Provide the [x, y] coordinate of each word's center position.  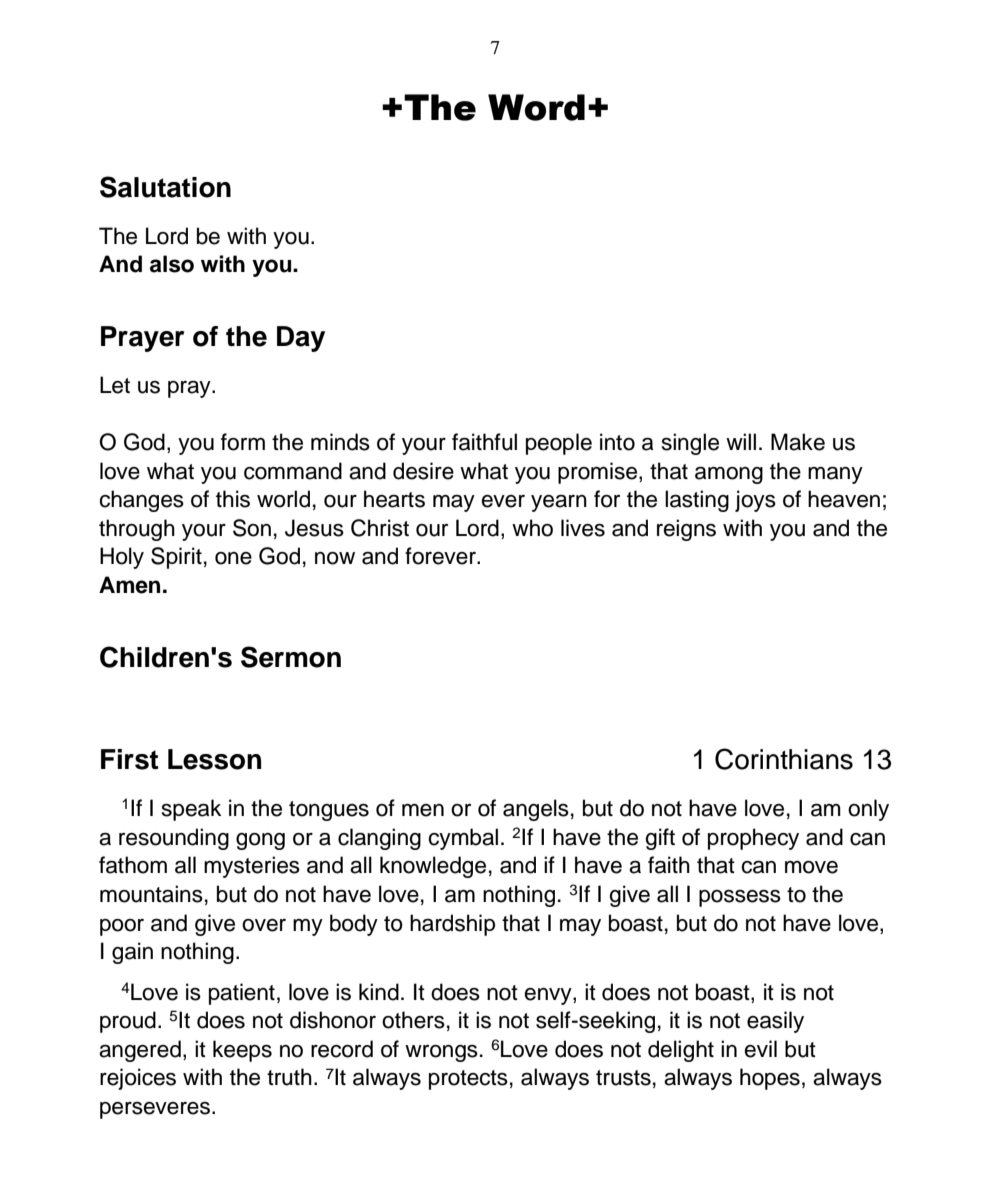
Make [798, 442]
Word [536, 107]
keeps [242, 1051]
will [741, 441]
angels [536, 810]
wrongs [441, 1053]
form [243, 442]
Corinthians [784, 759]
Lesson [214, 759]
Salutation [165, 187]
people [559, 444]
